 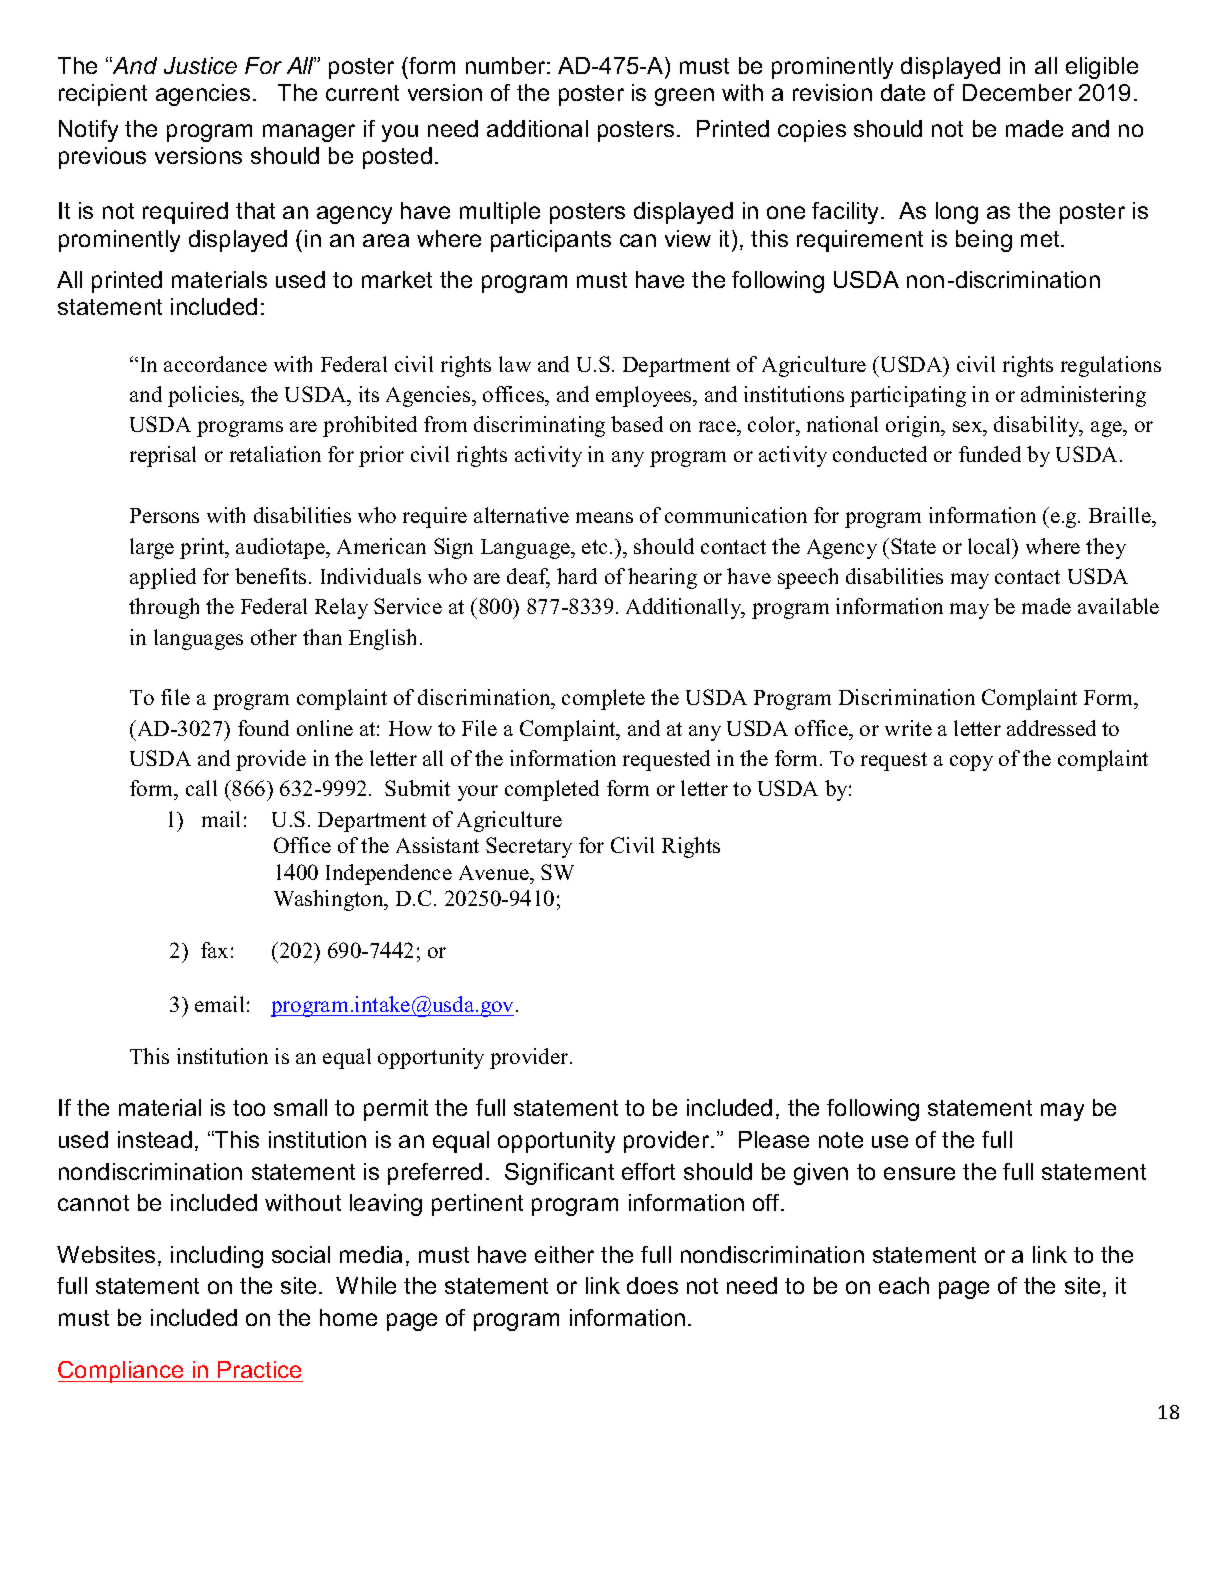 What do you see at coordinates (200, 65) in the document?
I see `Justice` at bounding box center [200, 65].
